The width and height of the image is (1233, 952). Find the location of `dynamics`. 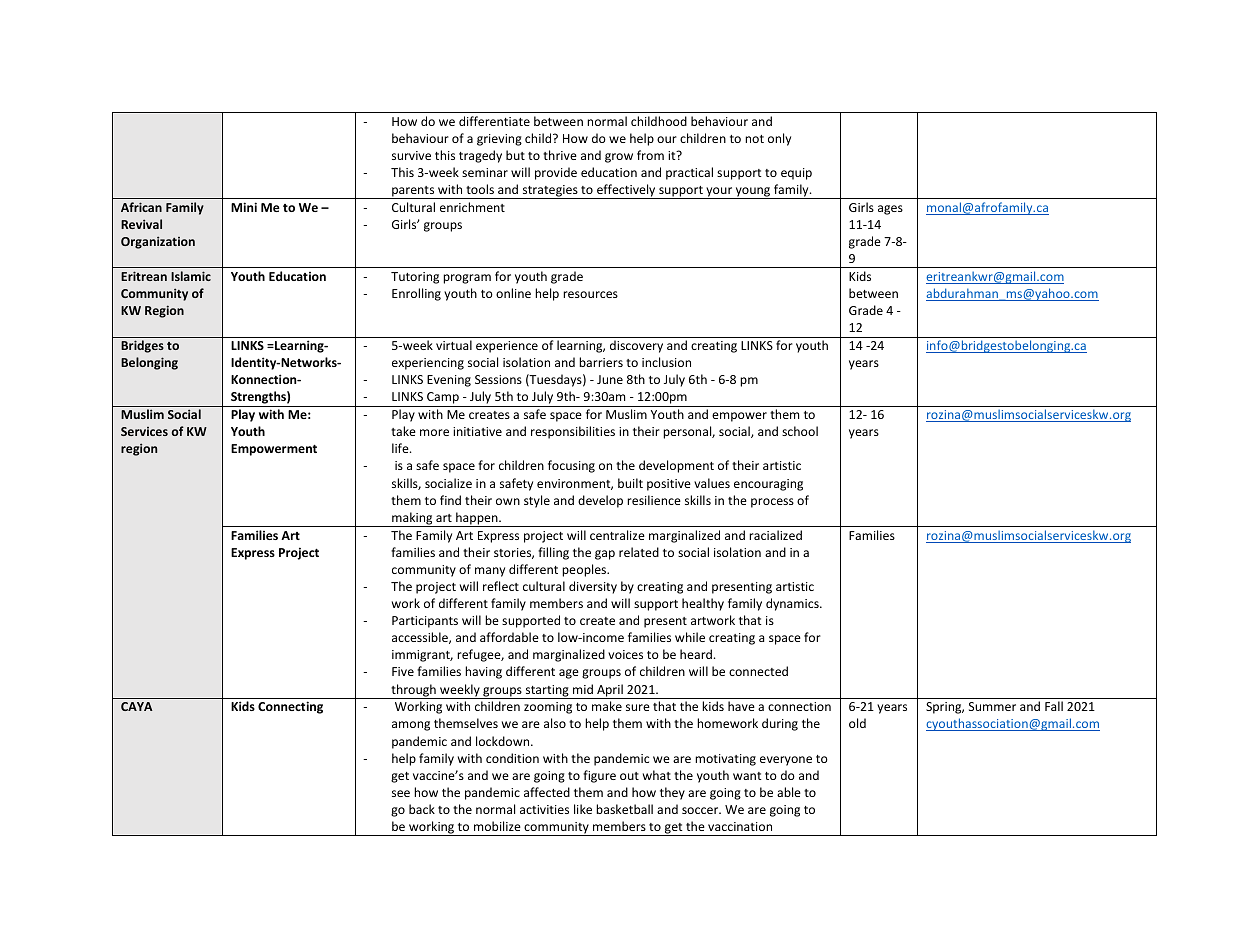

dynamics is located at coordinates (793, 604).
